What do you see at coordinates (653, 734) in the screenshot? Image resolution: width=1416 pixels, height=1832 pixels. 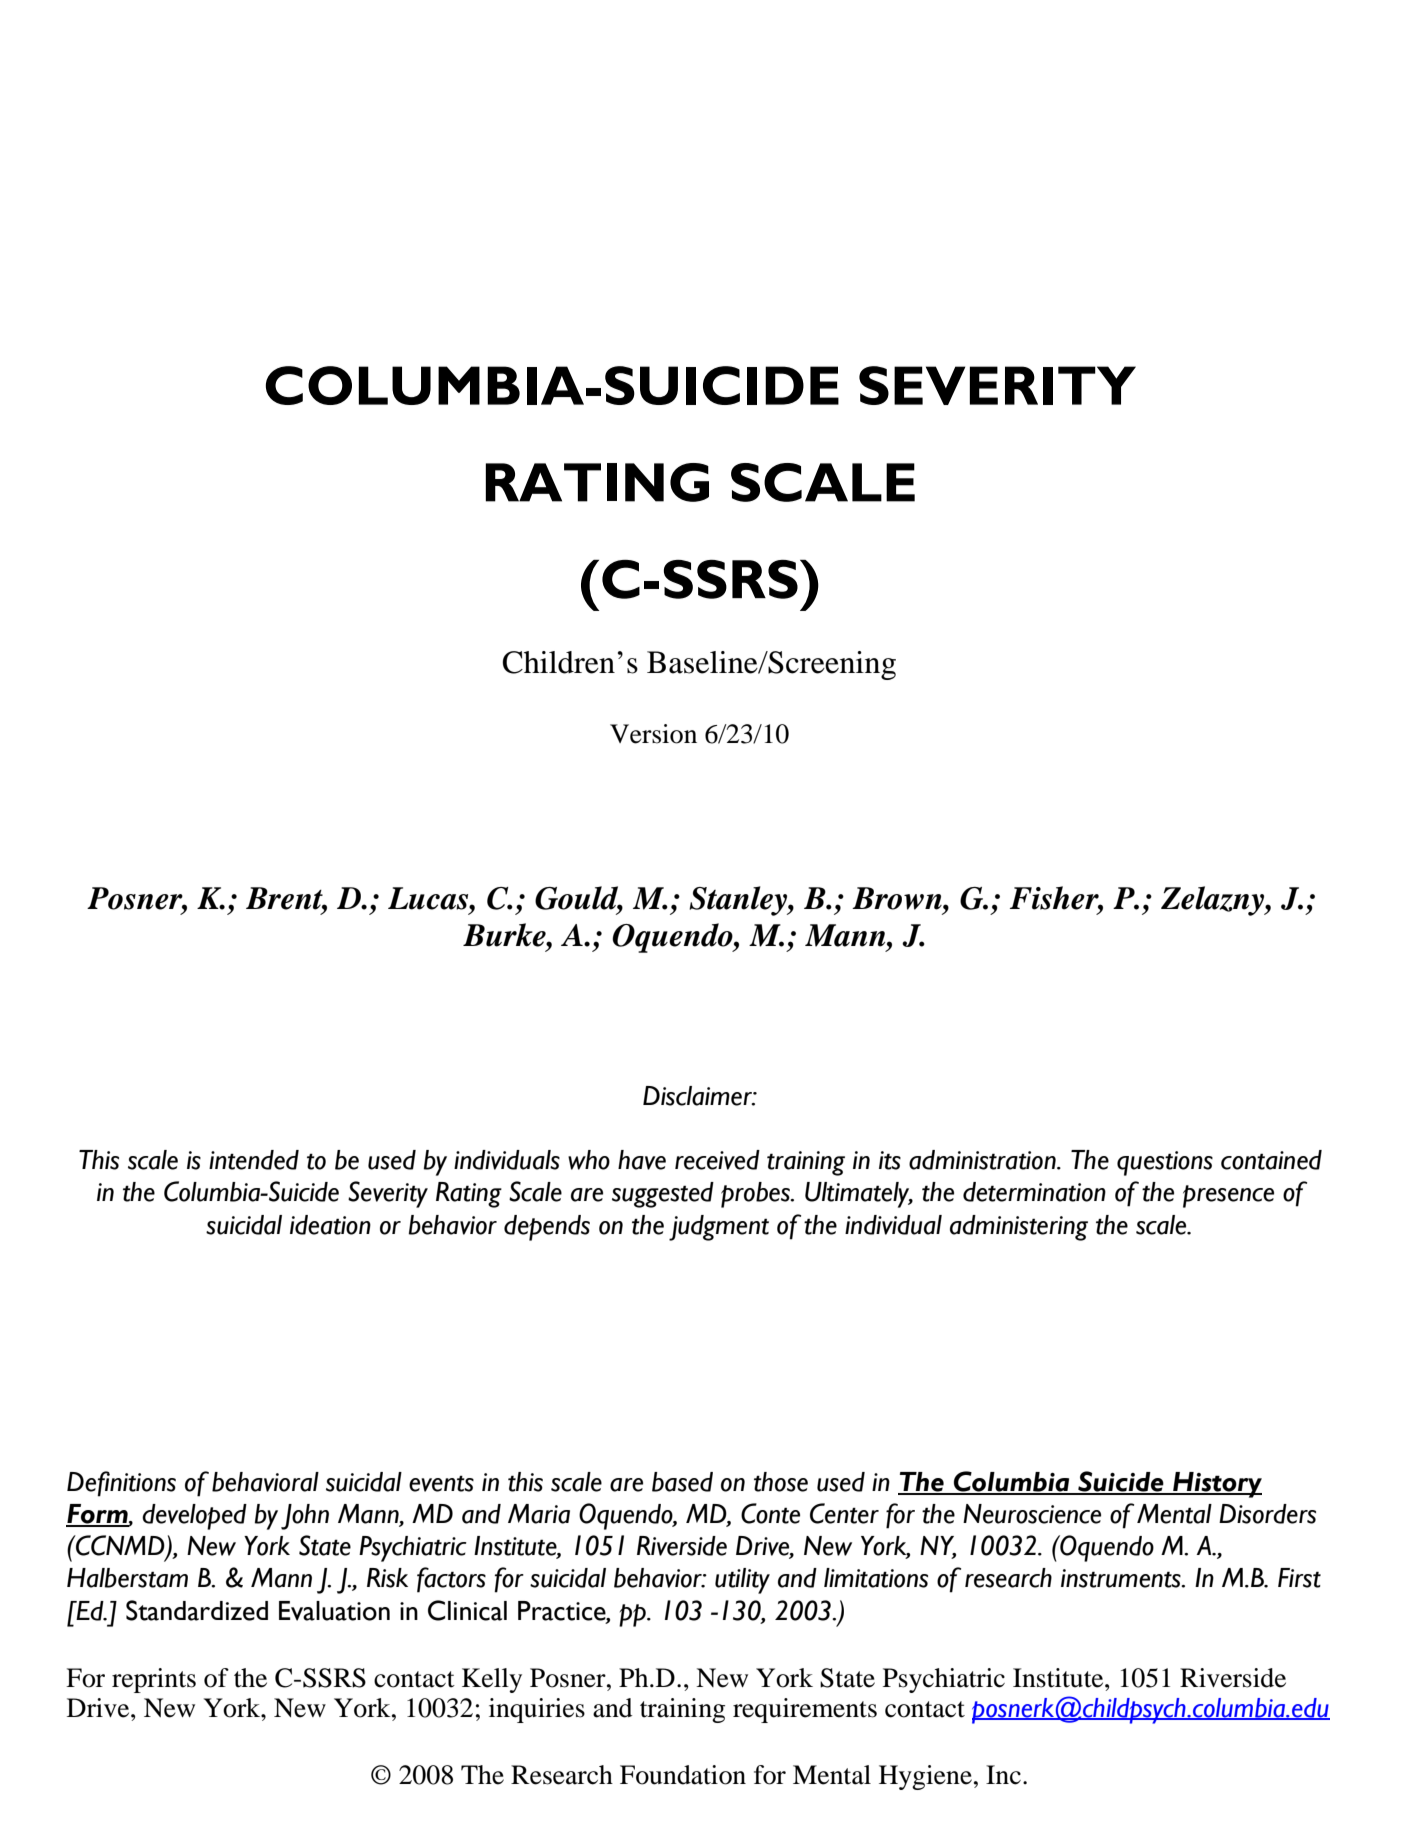 I see `Version` at bounding box center [653, 734].
